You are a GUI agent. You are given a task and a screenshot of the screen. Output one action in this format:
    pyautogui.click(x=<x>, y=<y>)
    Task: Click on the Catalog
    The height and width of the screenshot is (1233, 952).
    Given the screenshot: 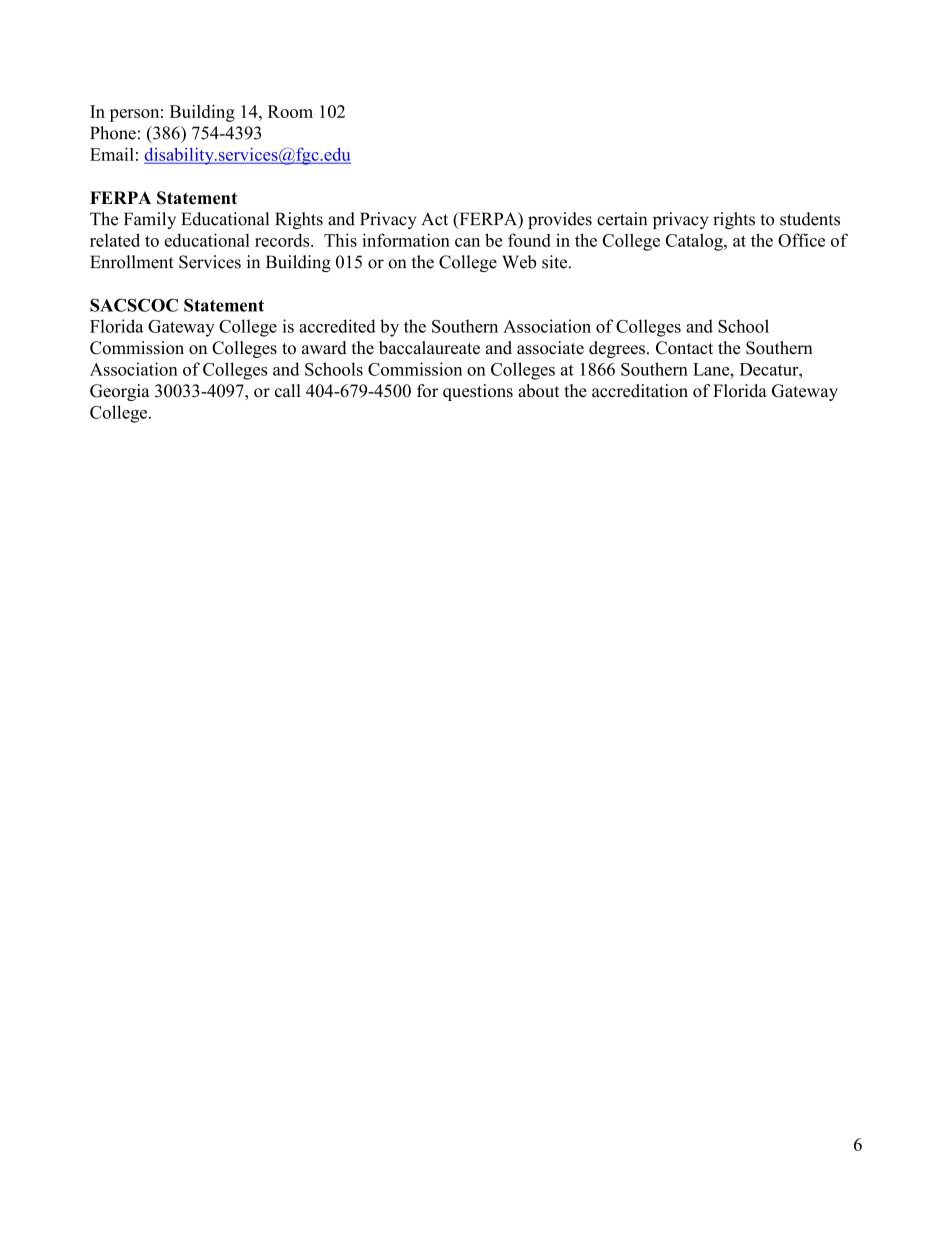 What is the action you would take?
    pyautogui.click(x=695, y=242)
